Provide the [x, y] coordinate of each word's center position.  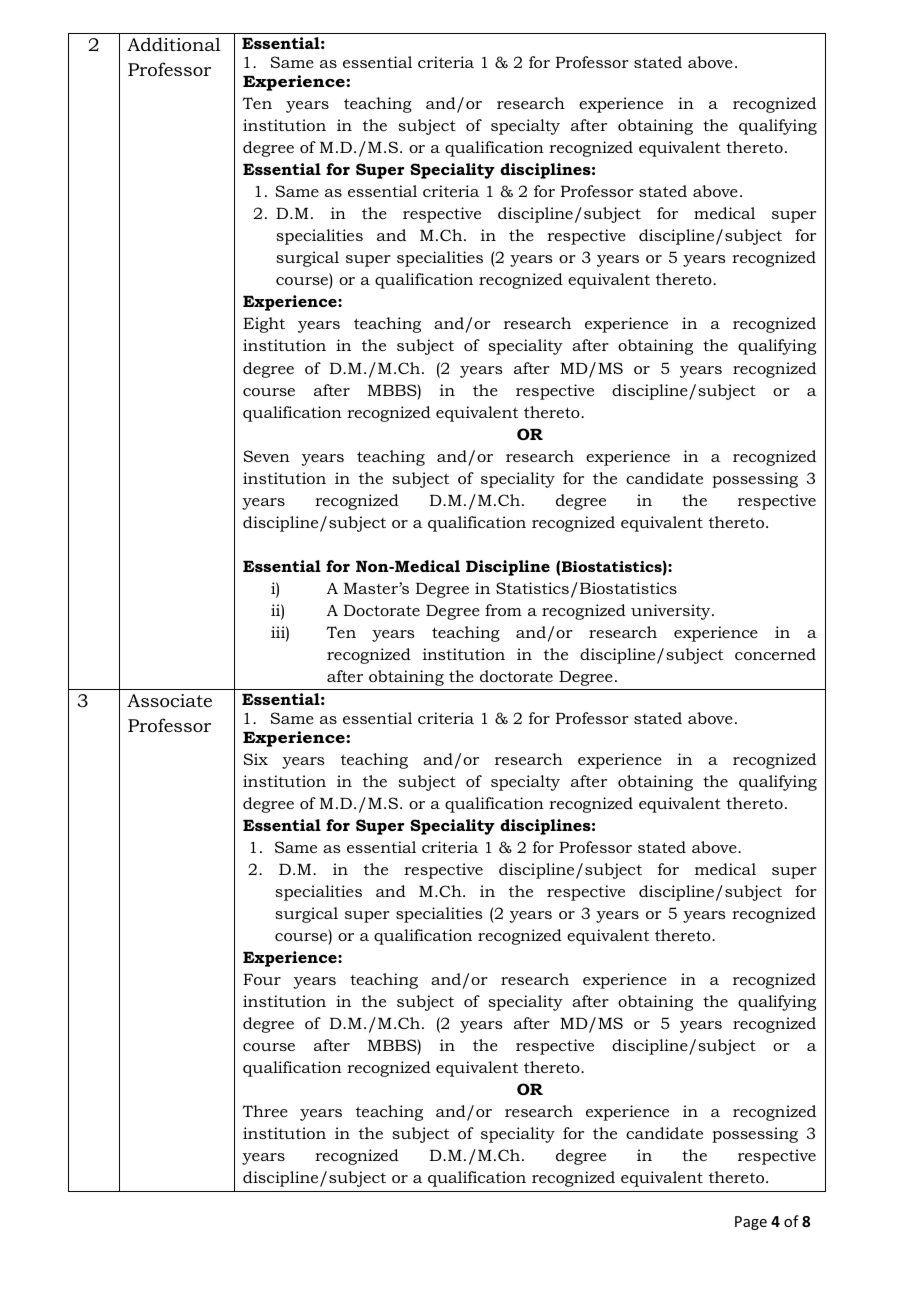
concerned [775, 654]
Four [262, 979]
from [503, 610]
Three [265, 1111]
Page [751, 1223]
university [672, 612]
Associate [169, 701]
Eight [264, 325]
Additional [174, 44]
